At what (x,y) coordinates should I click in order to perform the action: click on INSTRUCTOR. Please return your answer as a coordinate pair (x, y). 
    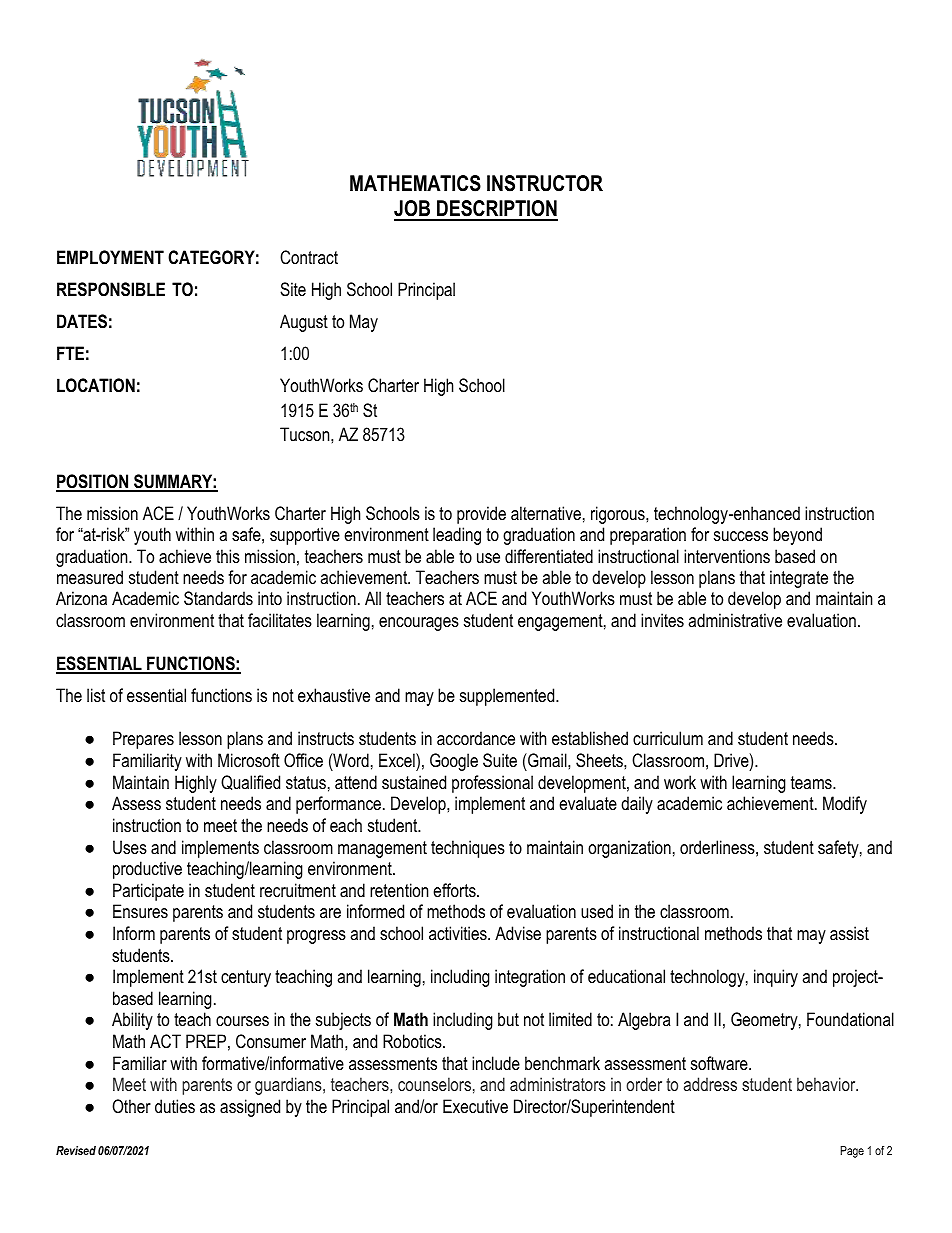
    Looking at the image, I should click on (545, 183).
